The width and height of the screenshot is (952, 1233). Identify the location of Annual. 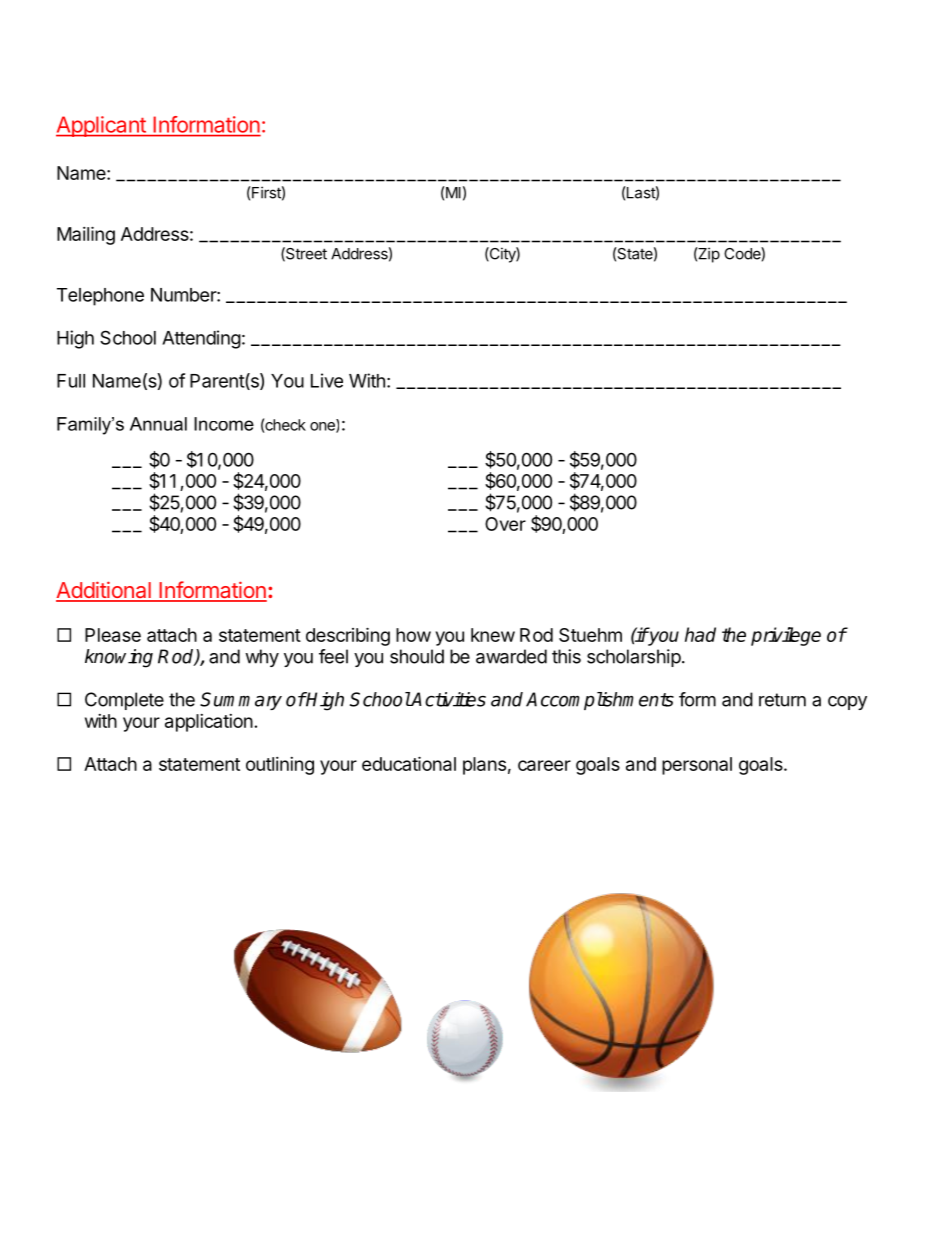
(158, 424).
